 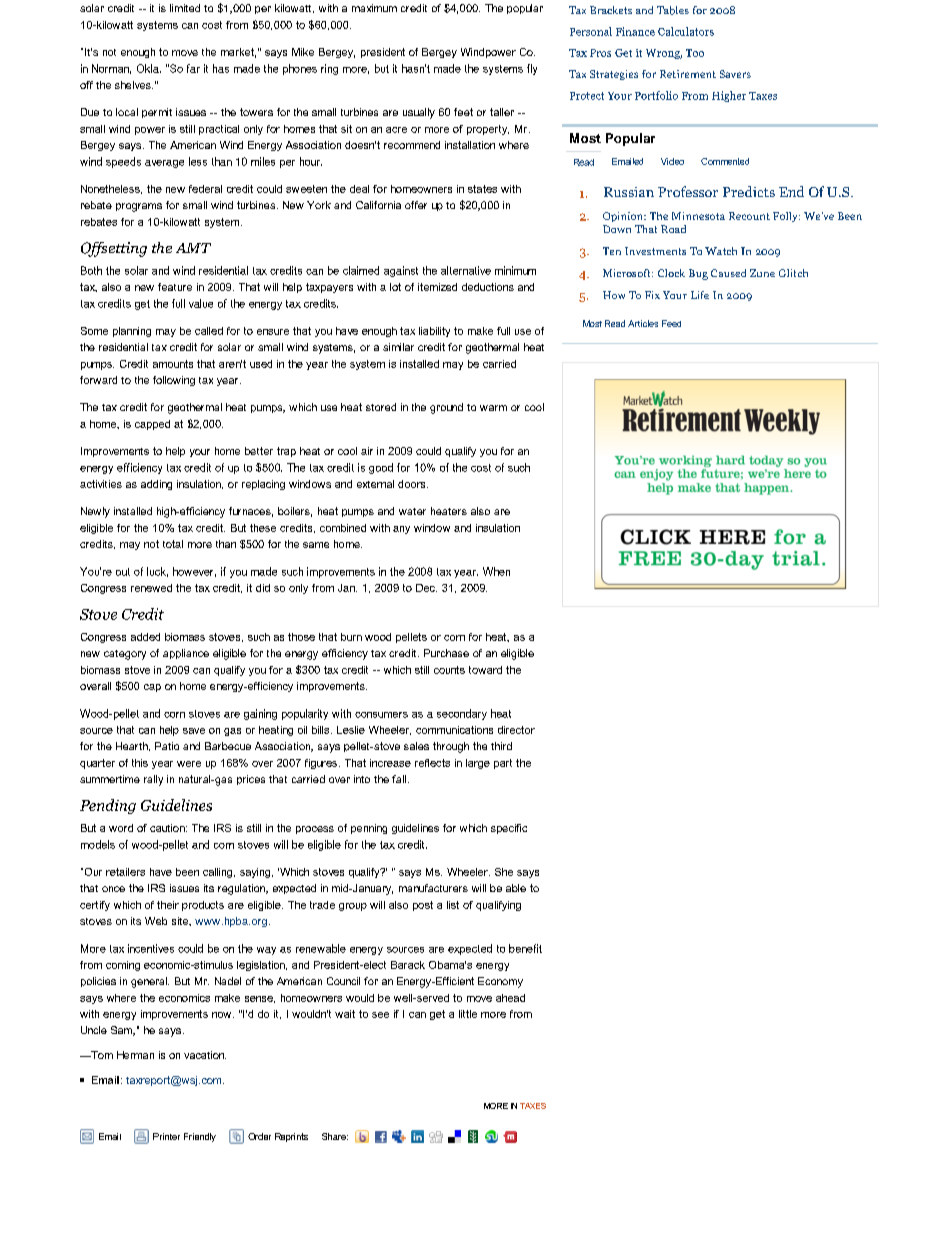 What do you see at coordinates (151, 588) in the document?
I see `renewed` at bounding box center [151, 588].
